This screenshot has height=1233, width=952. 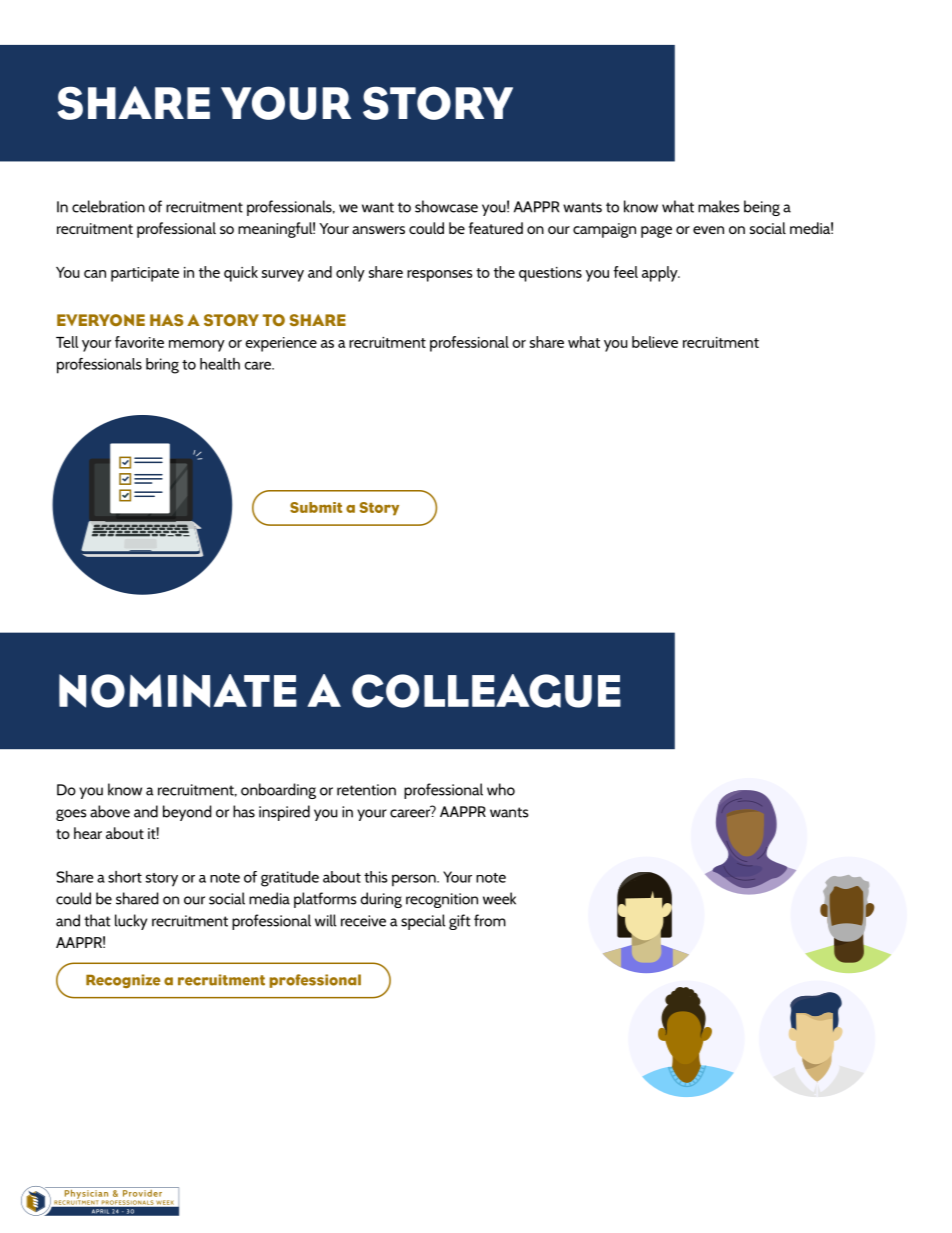 I want to click on celebration, so click(x=108, y=206).
